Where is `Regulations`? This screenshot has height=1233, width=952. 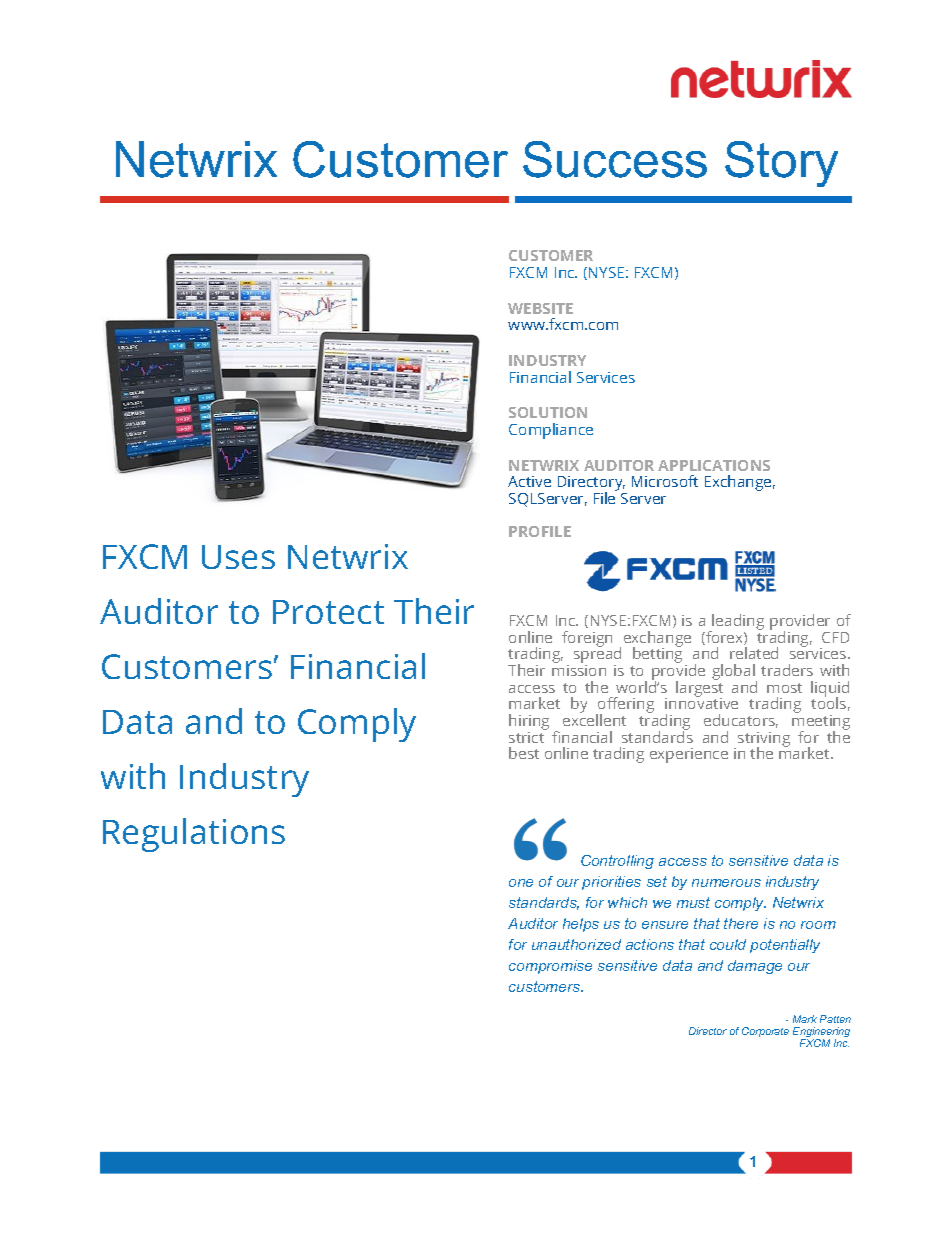
Regulations is located at coordinates (194, 835).
